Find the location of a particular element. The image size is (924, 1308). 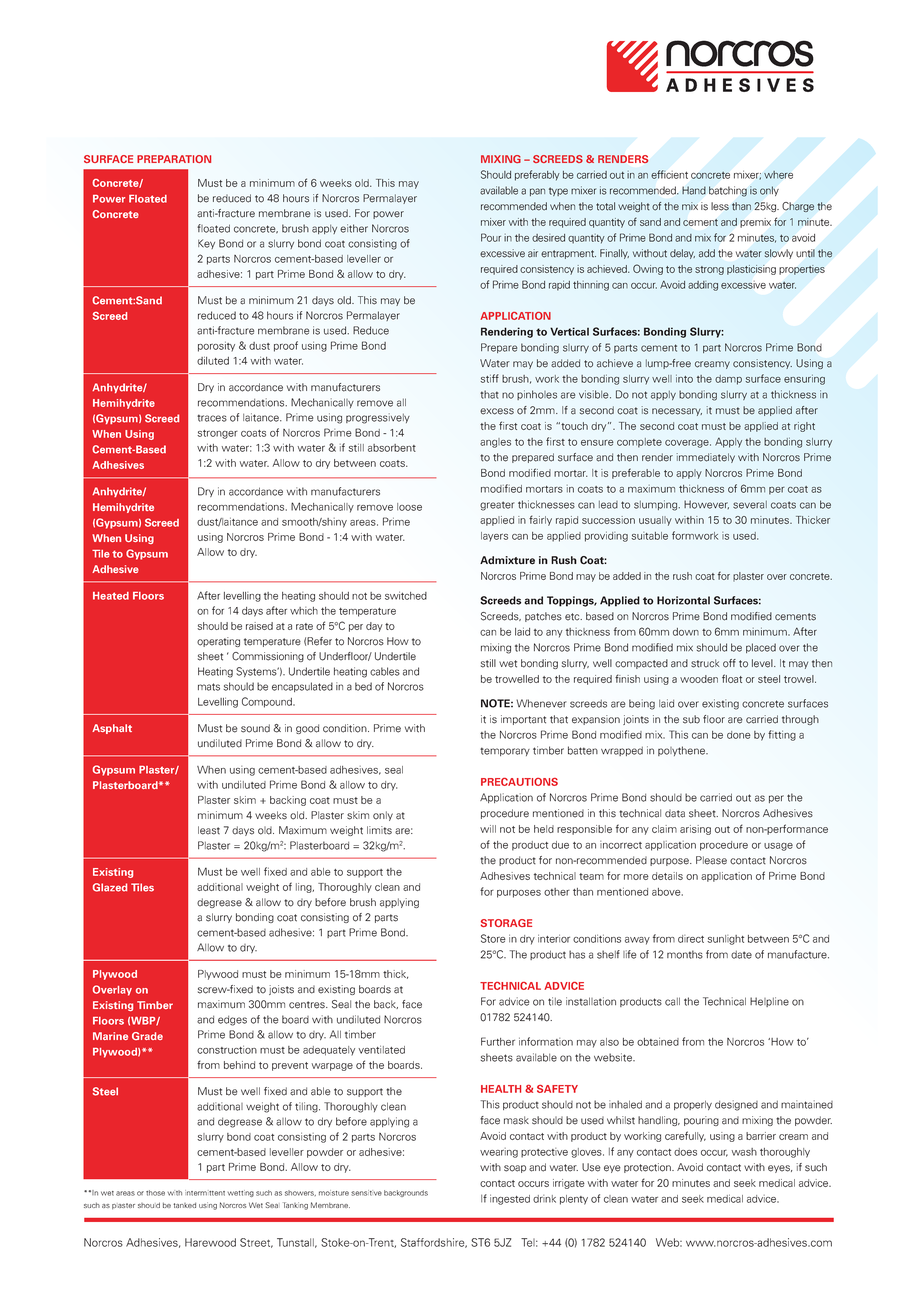

important is located at coordinates (523, 720).
